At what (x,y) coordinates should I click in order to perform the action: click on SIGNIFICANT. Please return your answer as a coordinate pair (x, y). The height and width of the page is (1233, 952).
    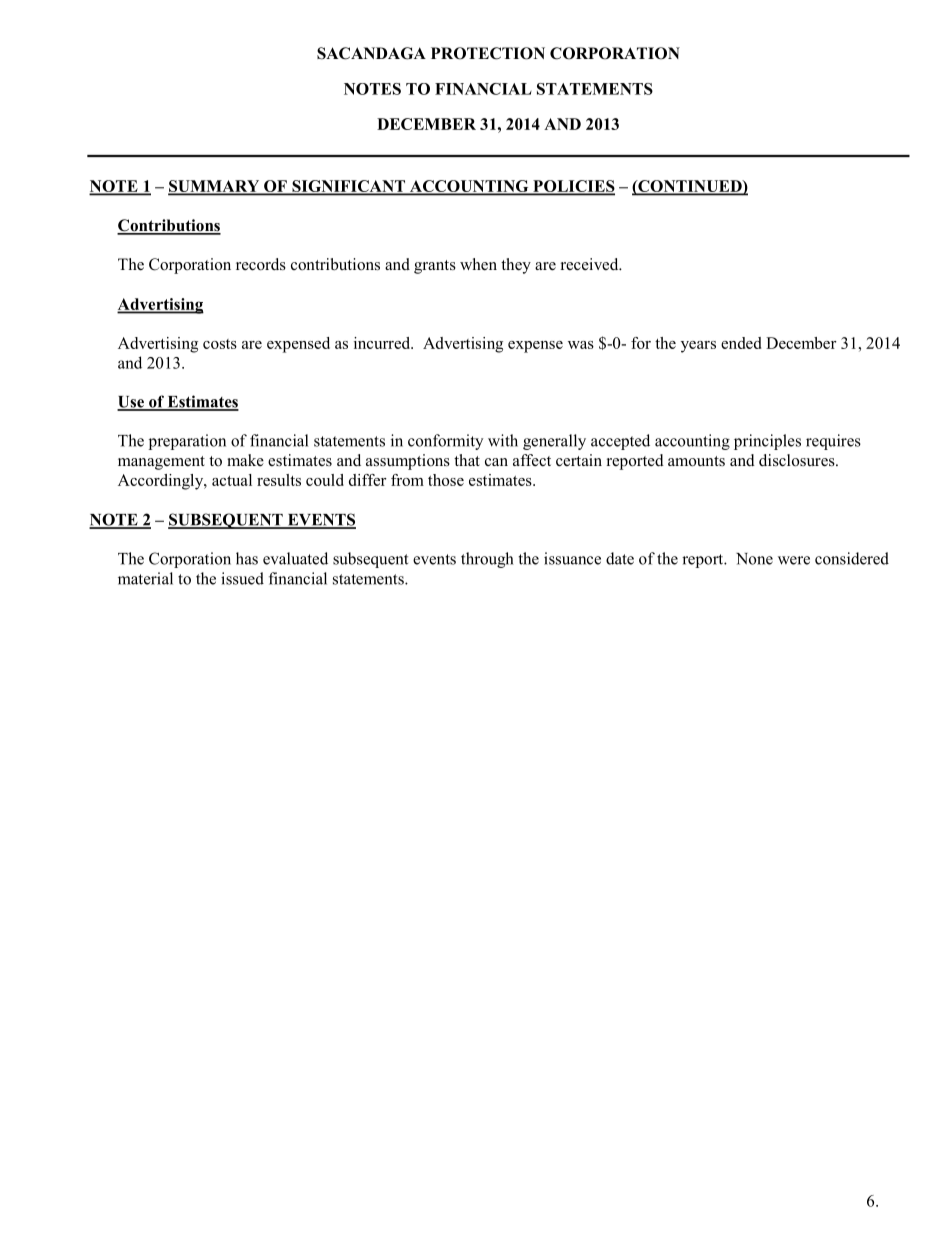
    Looking at the image, I should click on (348, 187).
